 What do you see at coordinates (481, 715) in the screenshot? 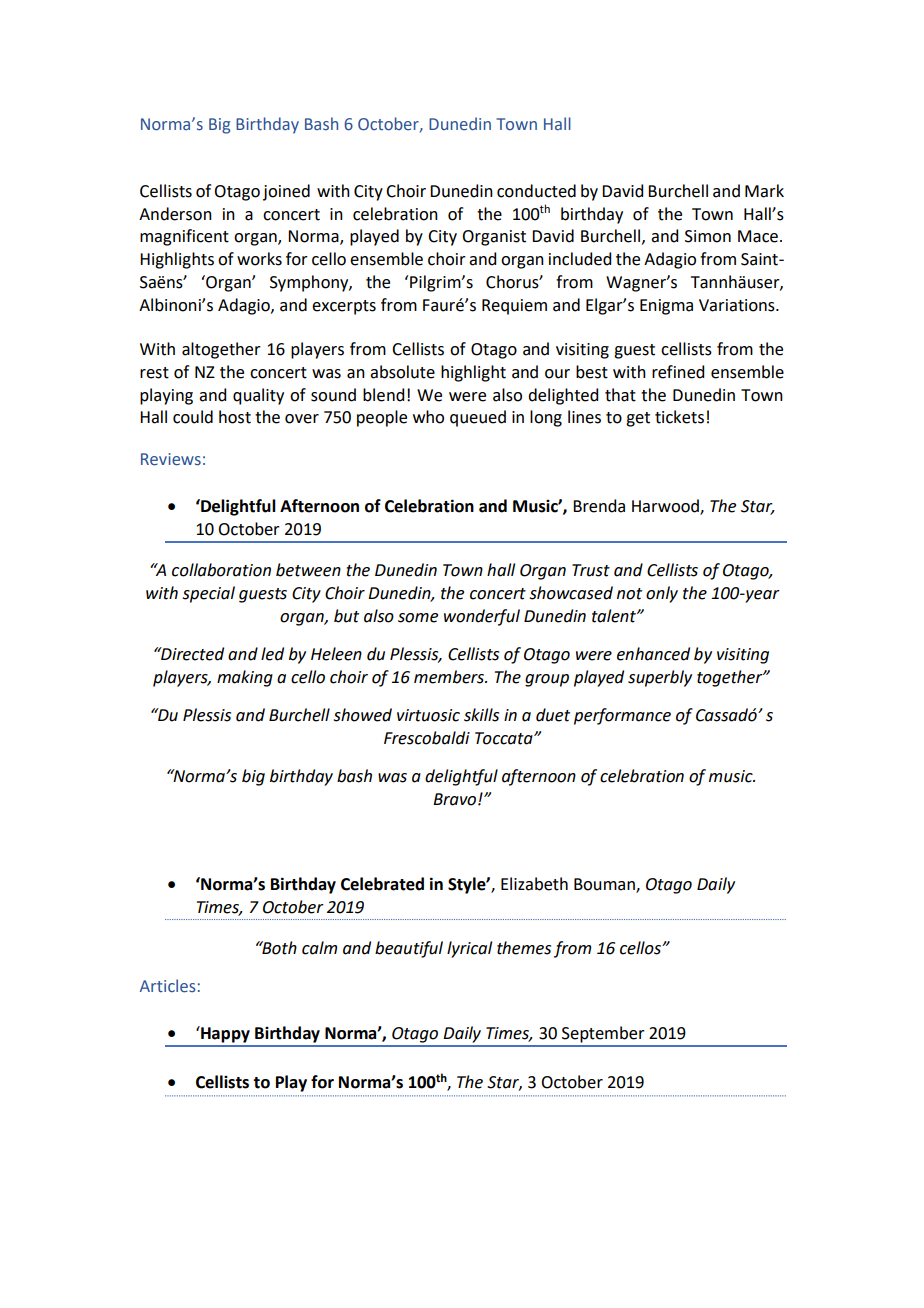
I see `skills` at bounding box center [481, 715].
